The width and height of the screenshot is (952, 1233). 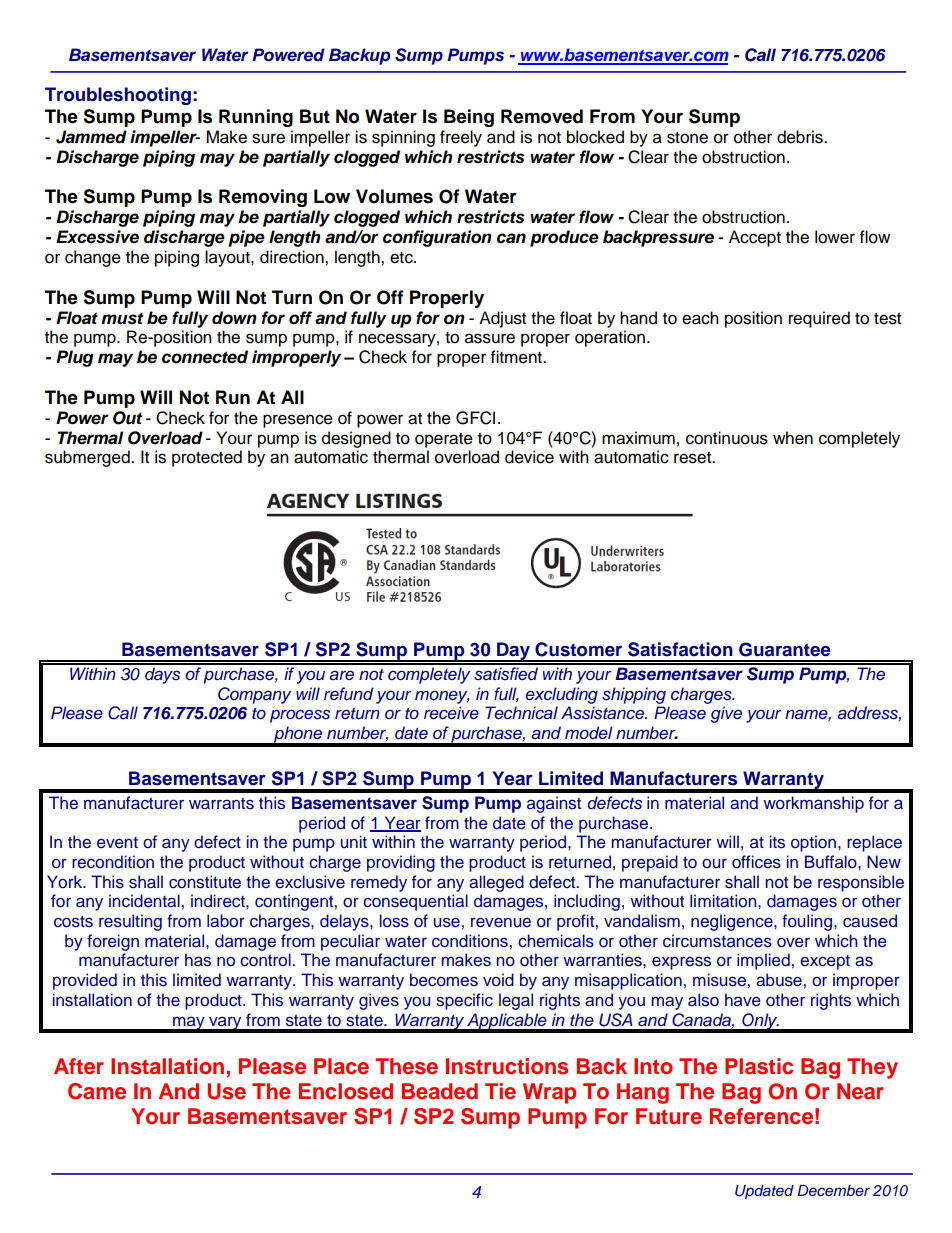 What do you see at coordinates (254, 695) in the screenshot?
I see `Company` at bounding box center [254, 695].
